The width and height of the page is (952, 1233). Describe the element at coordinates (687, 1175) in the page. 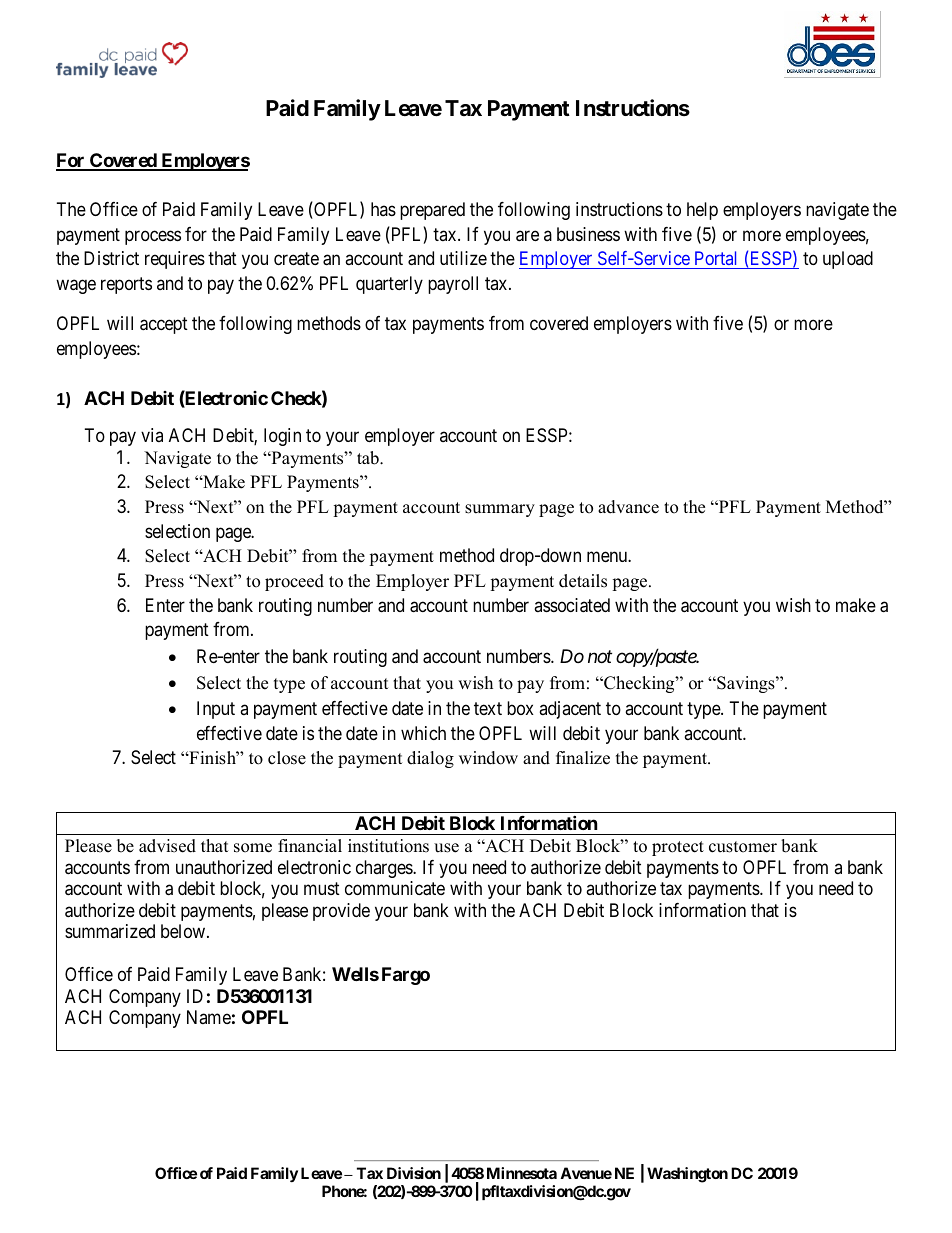

I see `Washington` at that location.
